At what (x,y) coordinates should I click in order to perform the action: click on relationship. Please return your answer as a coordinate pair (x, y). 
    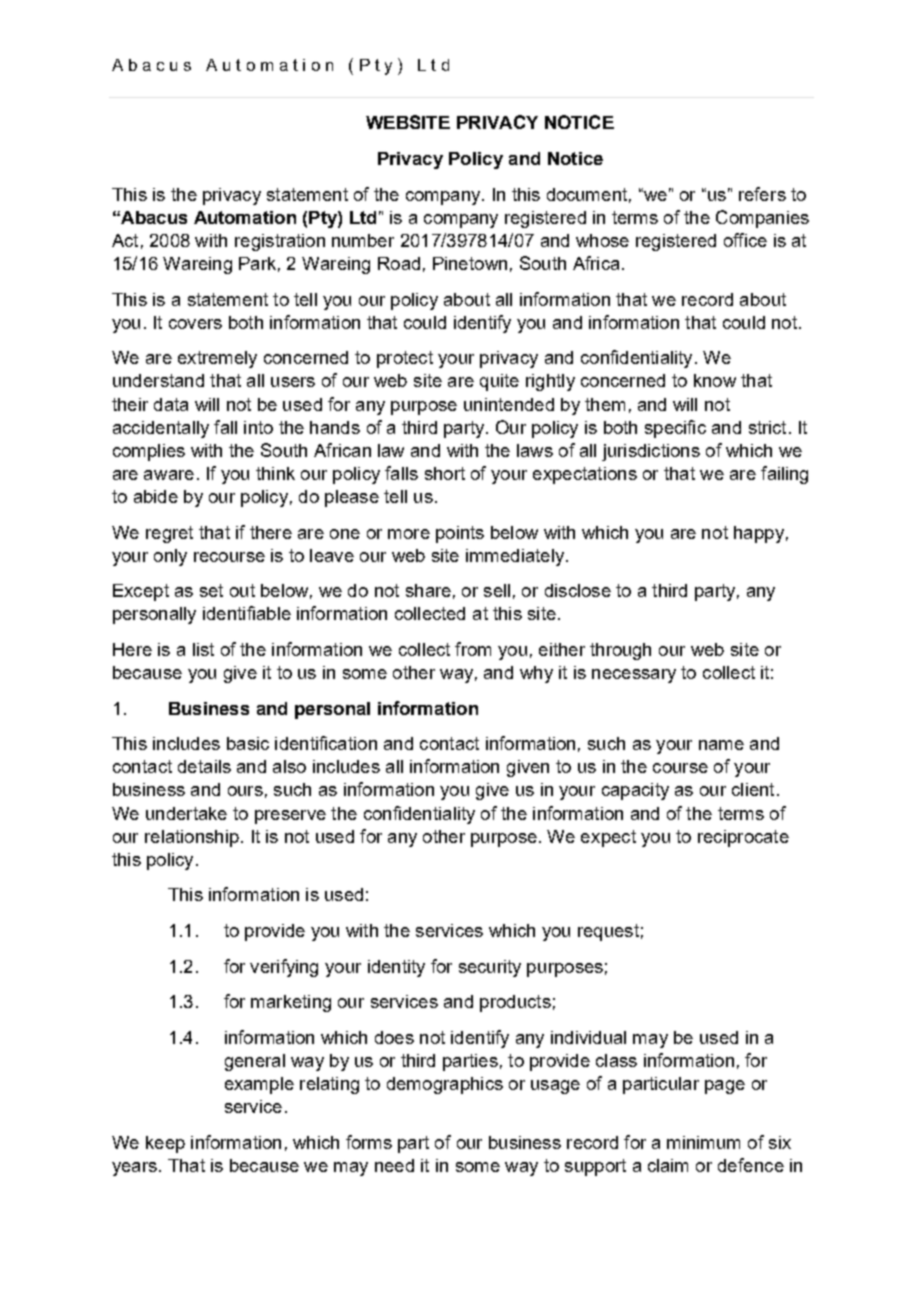
    Looking at the image, I should click on (192, 838).
